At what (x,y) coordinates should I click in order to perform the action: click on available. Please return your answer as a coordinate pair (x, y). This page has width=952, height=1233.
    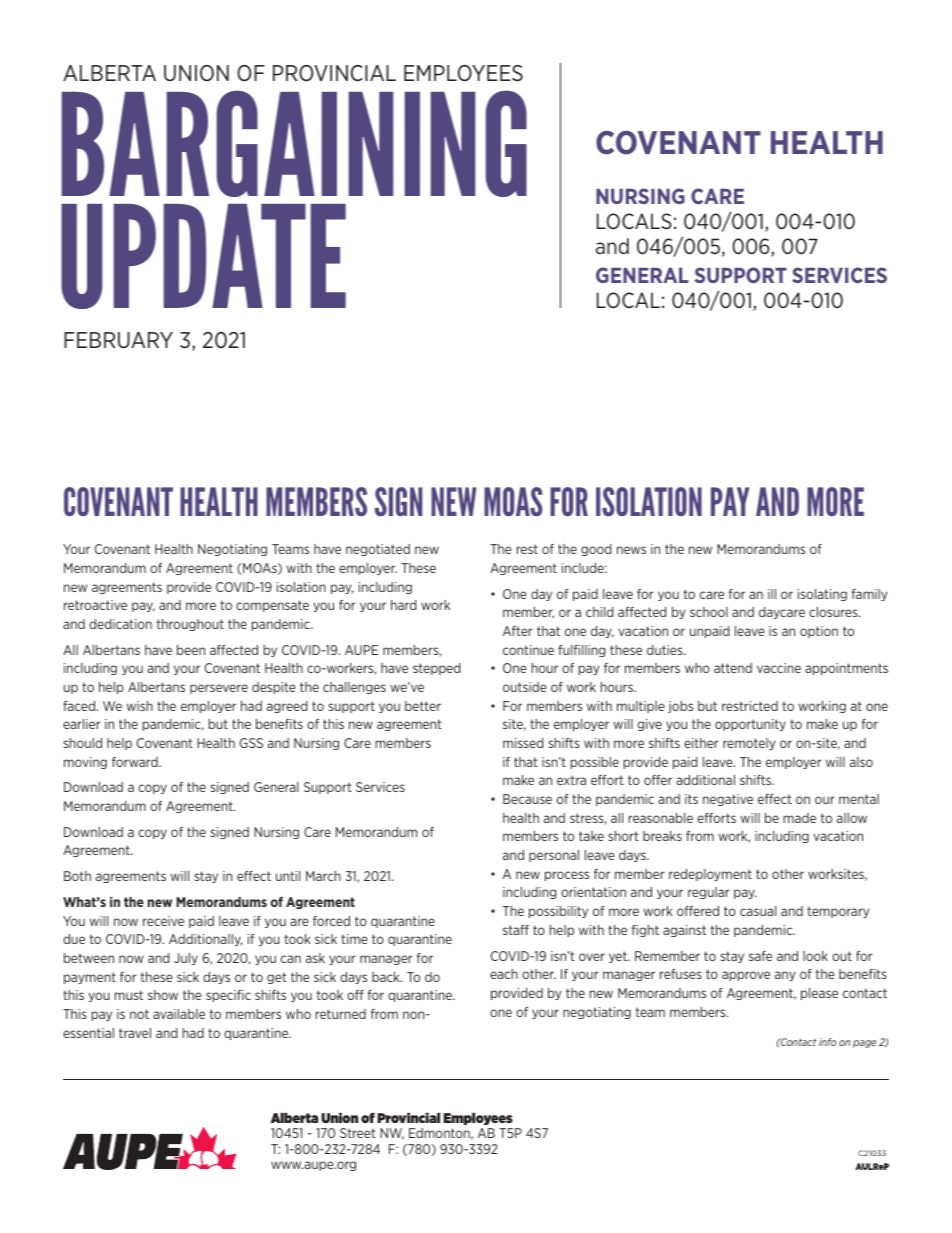
    Looking at the image, I should click on (179, 1014).
